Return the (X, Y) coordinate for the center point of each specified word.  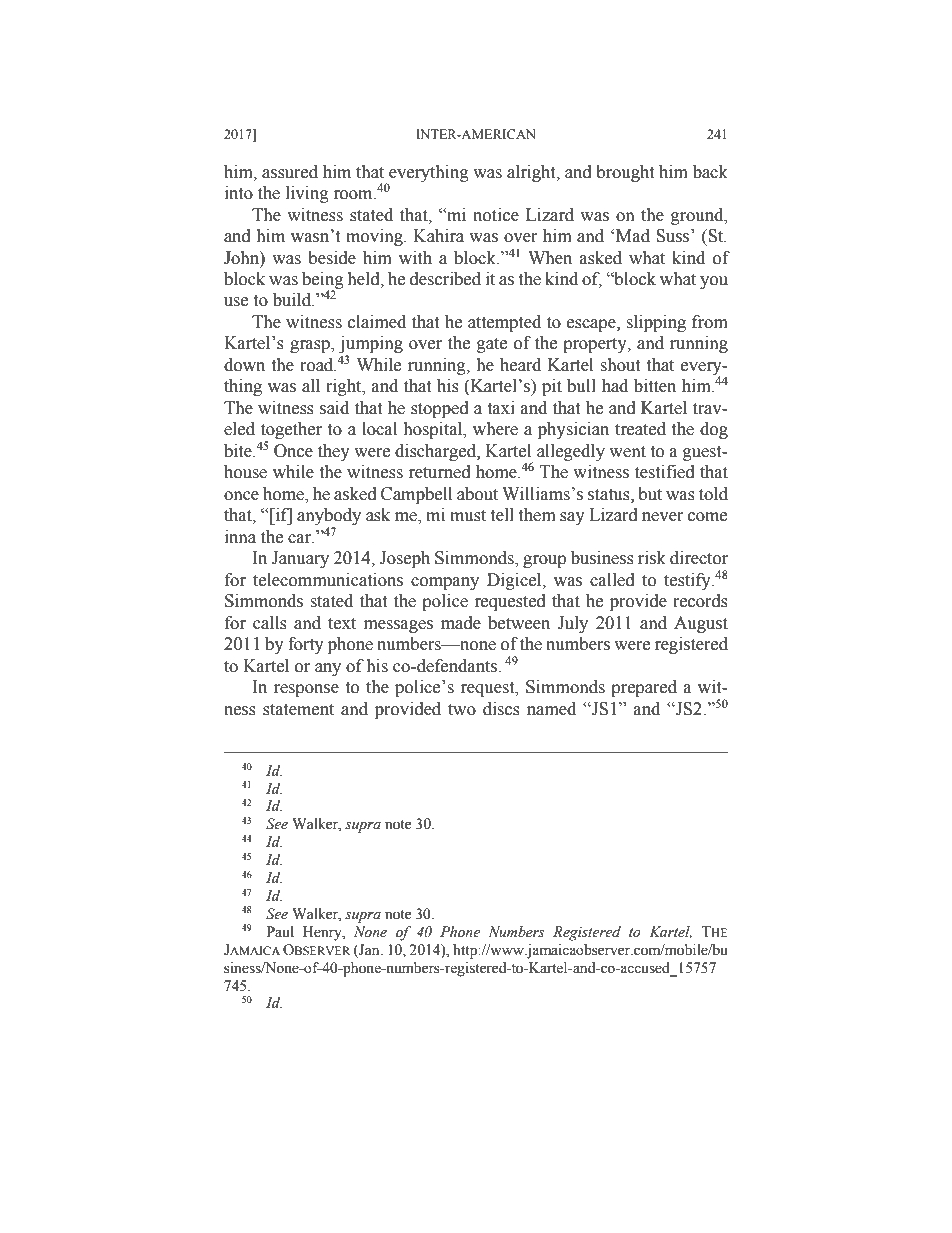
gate (492, 345)
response (306, 690)
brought (625, 173)
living (307, 194)
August (701, 624)
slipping (656, 323)
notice (496, 215)
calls (270, 623)
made (461, 623)
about (477, 494)
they (334, 452)
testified (665, 472)
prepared (644, 688)
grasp (311, 346)
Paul (280, 931)
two (462, 710)
